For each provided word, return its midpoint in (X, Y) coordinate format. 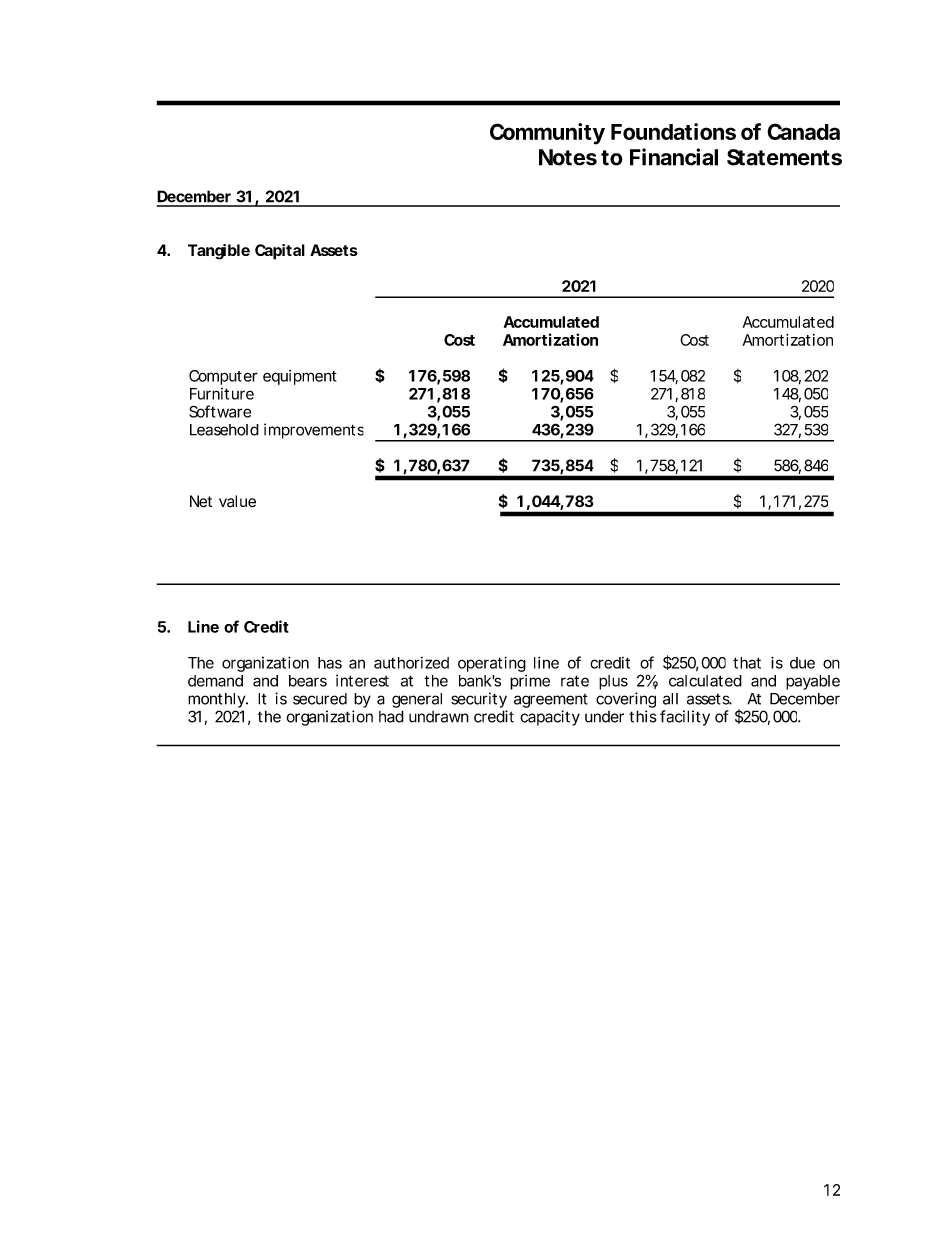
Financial (674, 157)
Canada (803, 131)
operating (492, 665)
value (237, 501)
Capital (280, 252)
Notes (568, 157)
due (802, 663)
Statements (784, 157)
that (747, 663)
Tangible (219, 252)
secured (320, 699)
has (330, 663)
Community (547, 134)
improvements (314, 431)
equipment (300, 377)
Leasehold (224, 430)
